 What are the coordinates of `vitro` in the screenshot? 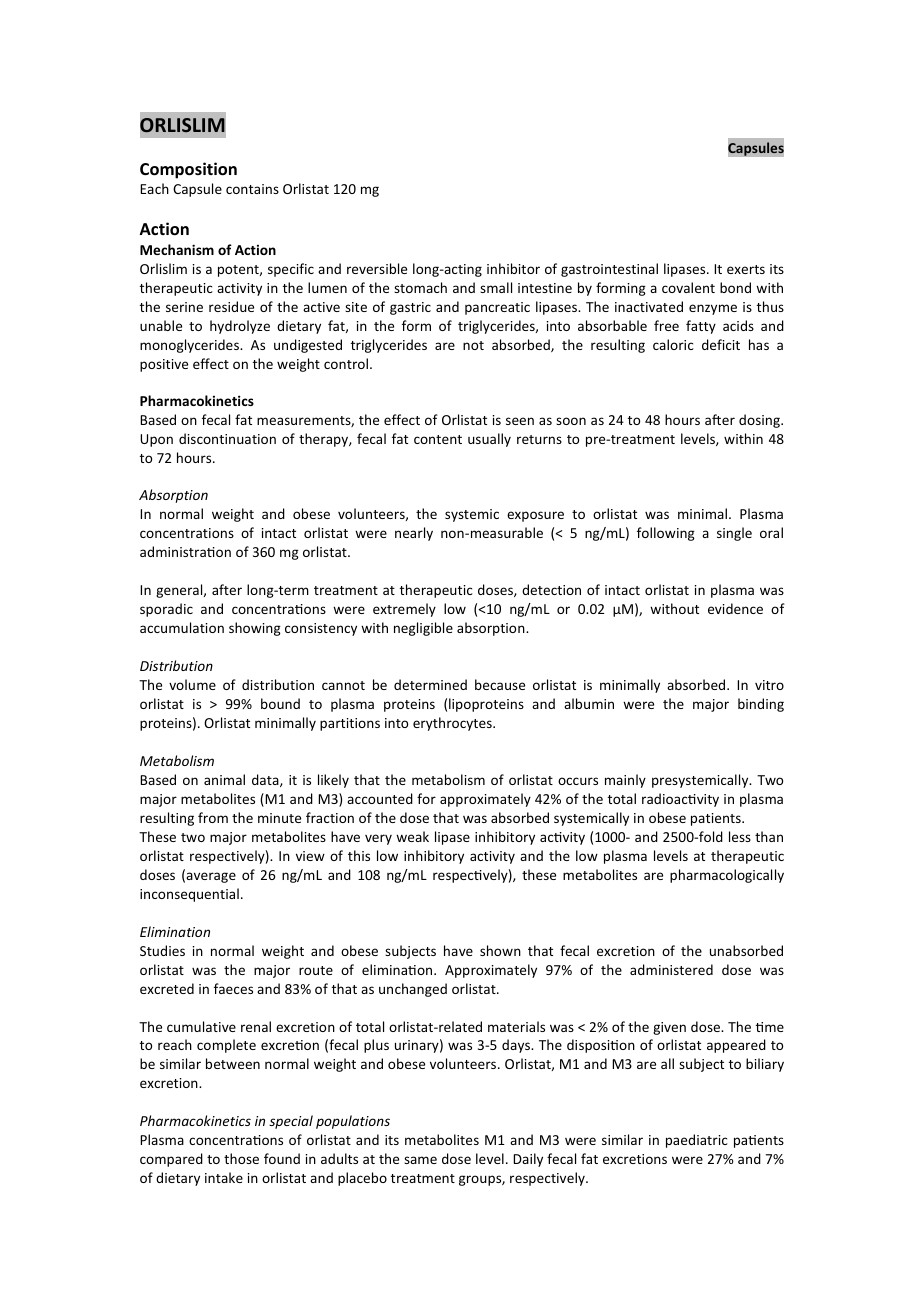 It's located at (769, 685).
